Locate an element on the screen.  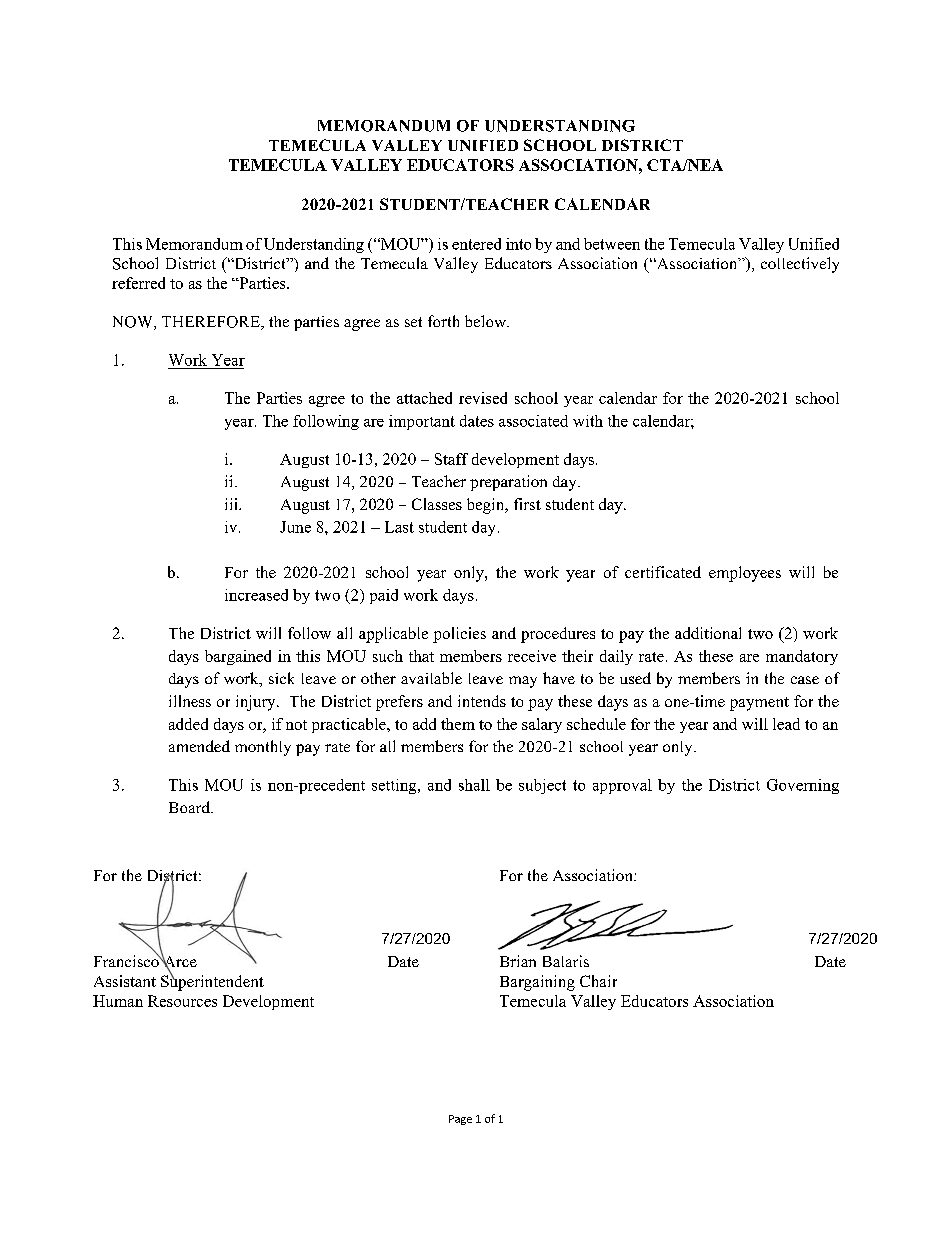
Board is located at coordinates (190, 807).
